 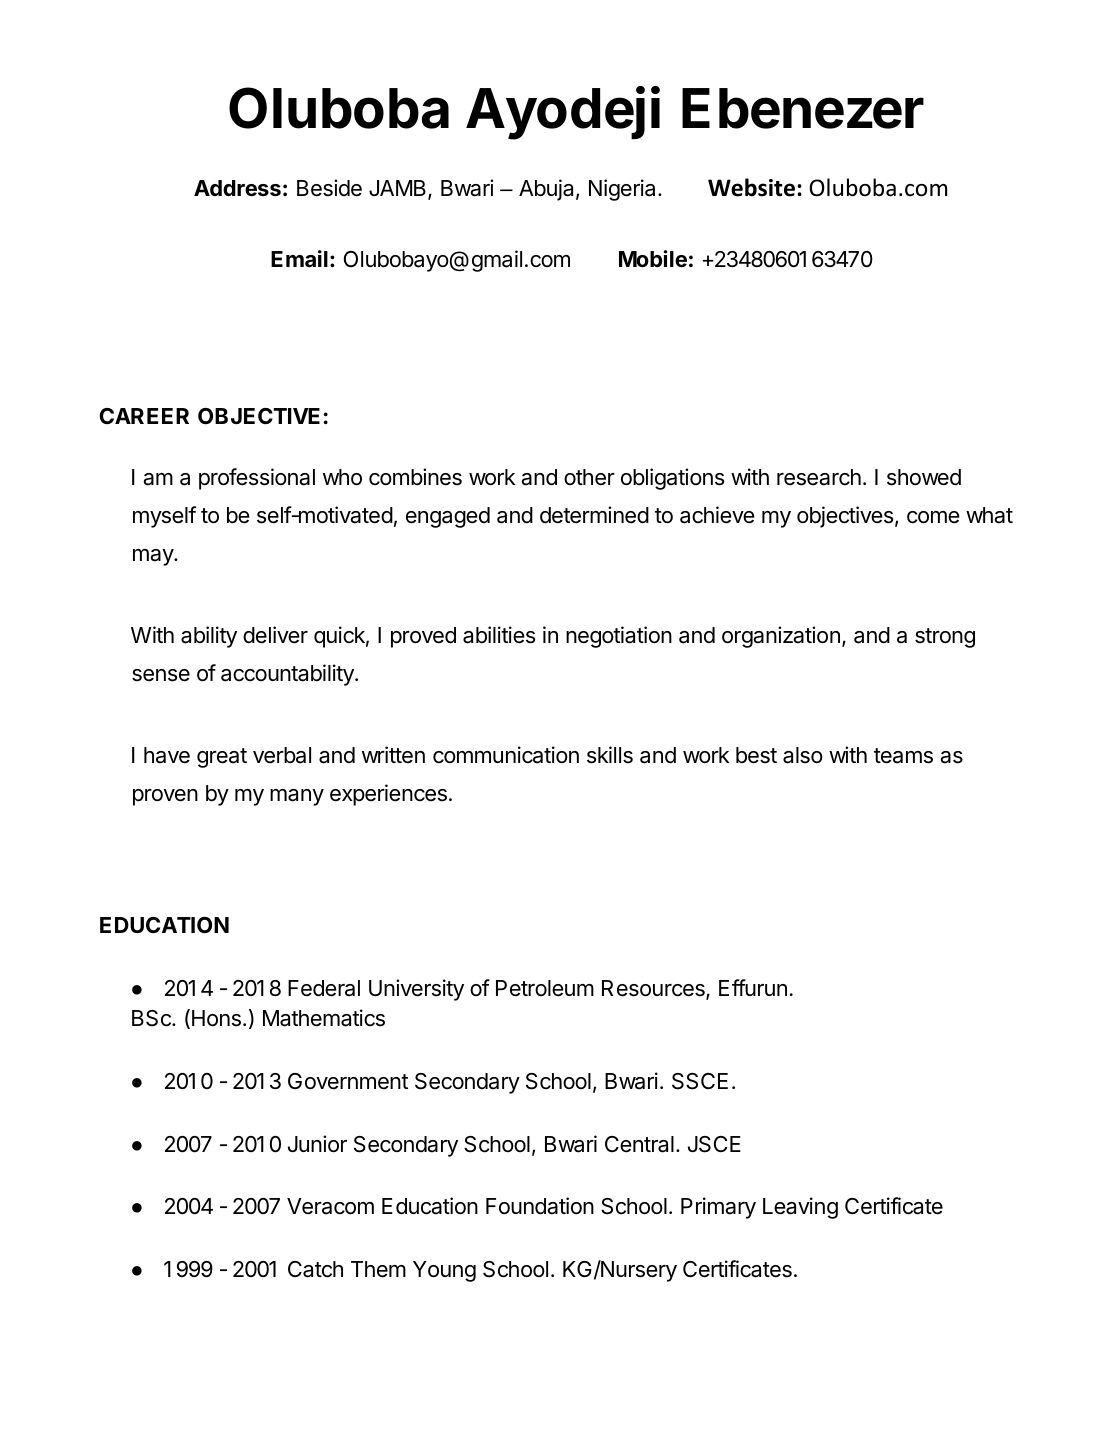 What do you see at coordinates (257, 479) in the screenshot?
I see `professional` at bounding box center [257, 479].
